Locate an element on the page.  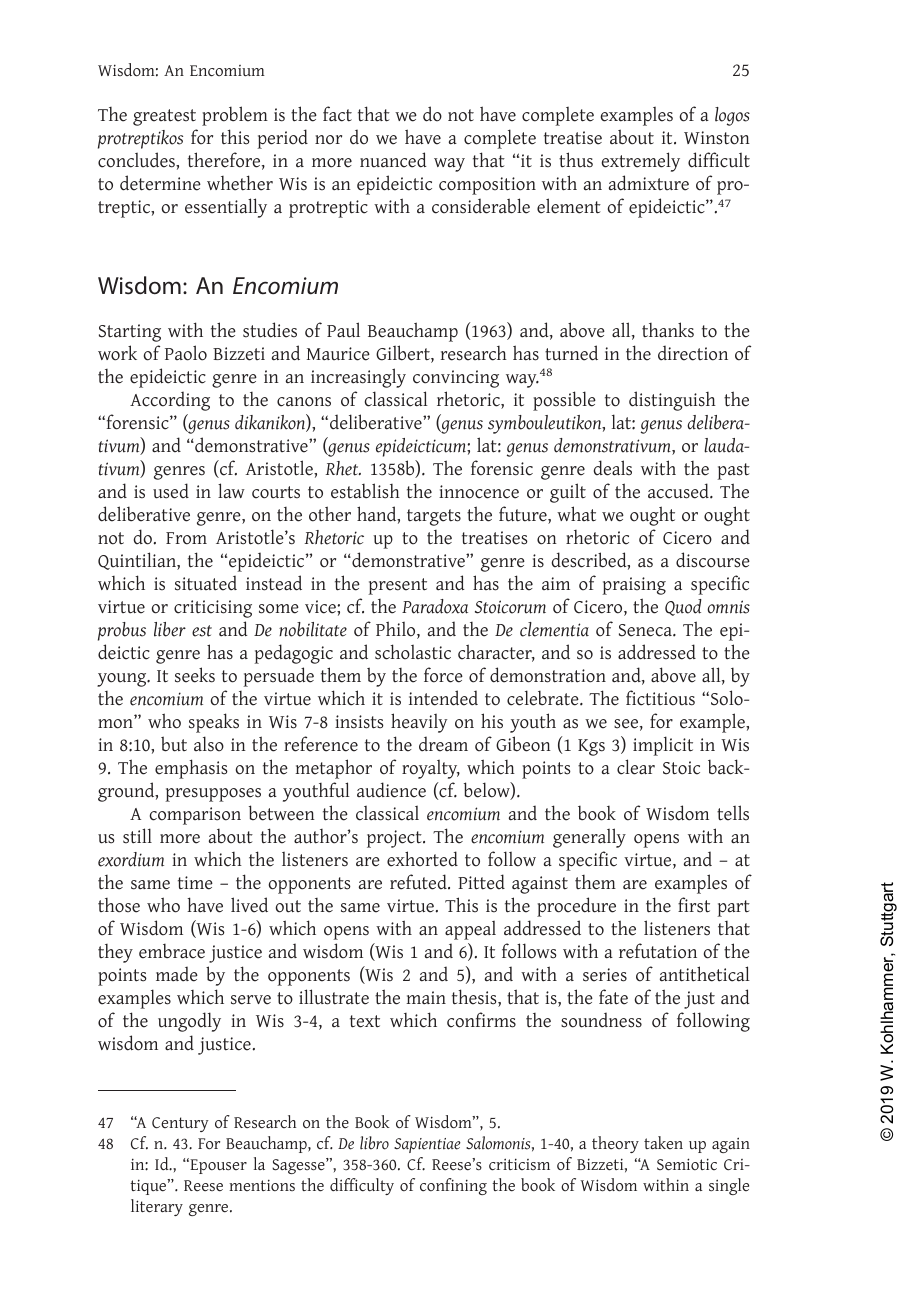
greatest is located at coordinates (164, 117).
